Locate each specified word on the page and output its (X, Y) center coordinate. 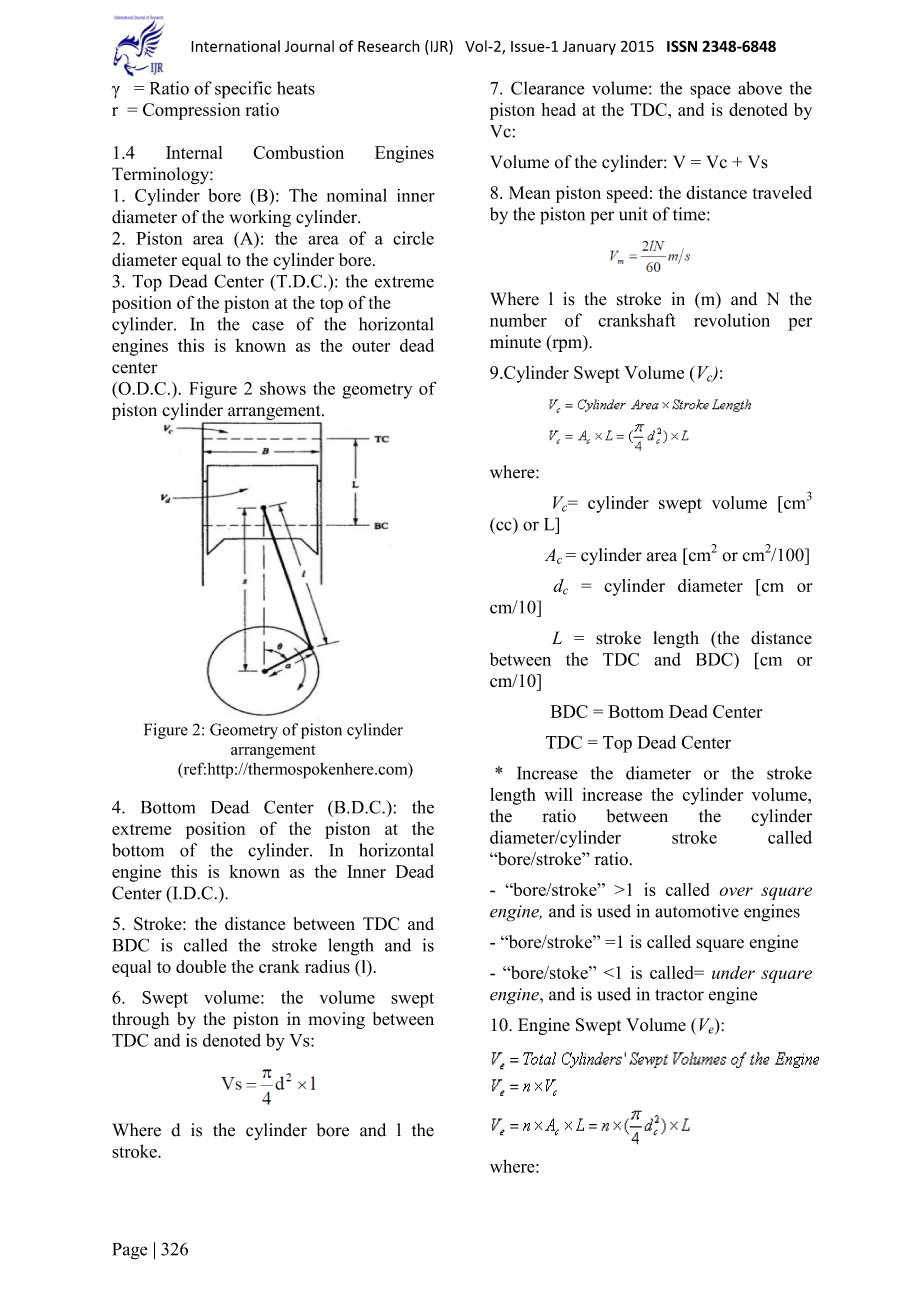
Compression (191, 111)
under (733, 972)
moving (337, 1020)
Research (389, 46)
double (201, 966)
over (736, 891)
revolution (732, 320)
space (710, 92)
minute (515, 342)
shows (283, 388)
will (558, 794)
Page (130, 1251)
